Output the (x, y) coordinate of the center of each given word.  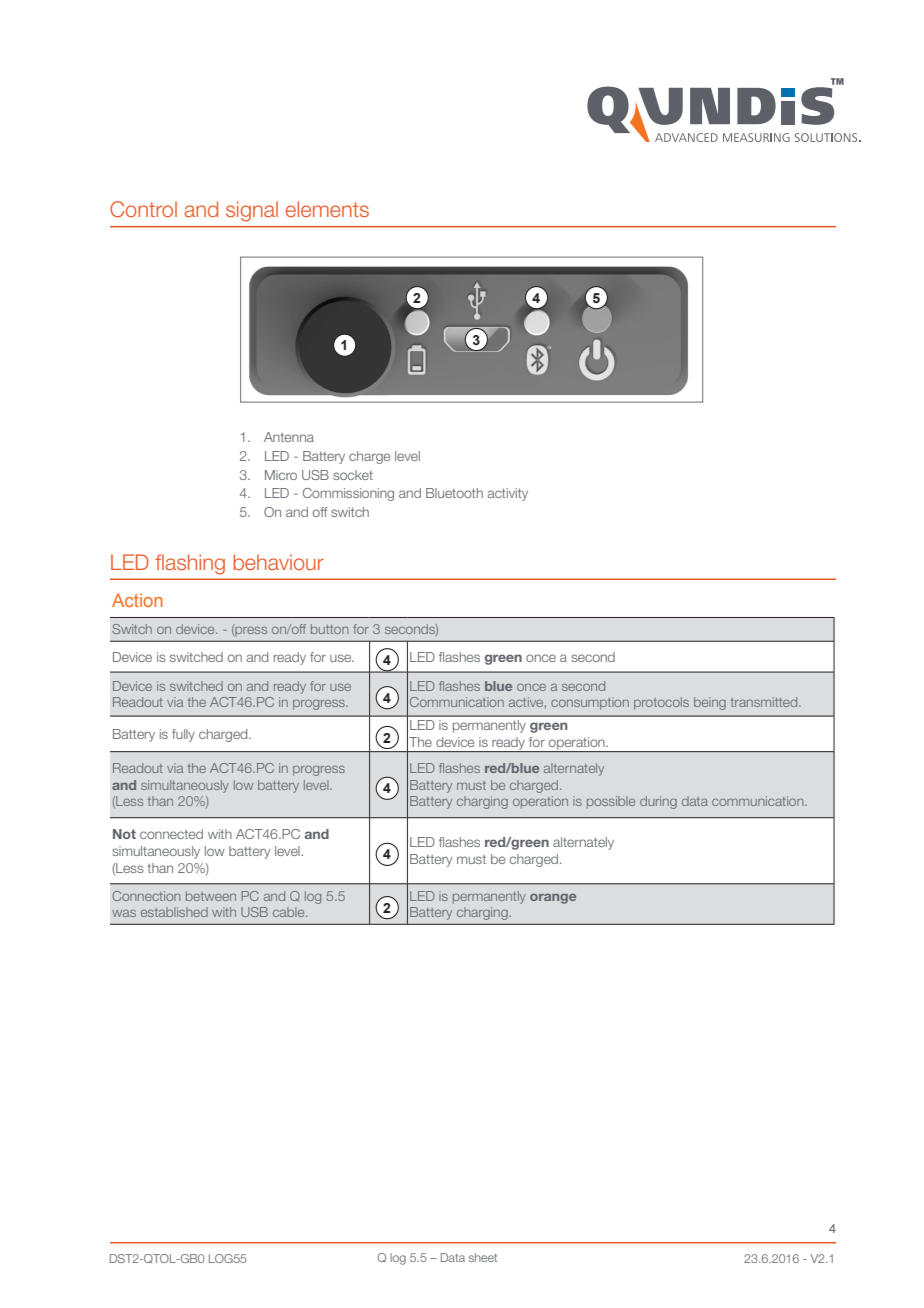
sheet (483, 1257)
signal (252, 211)
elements (327, 209)
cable (290, 912)
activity (508, 494)
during (658, 802)
